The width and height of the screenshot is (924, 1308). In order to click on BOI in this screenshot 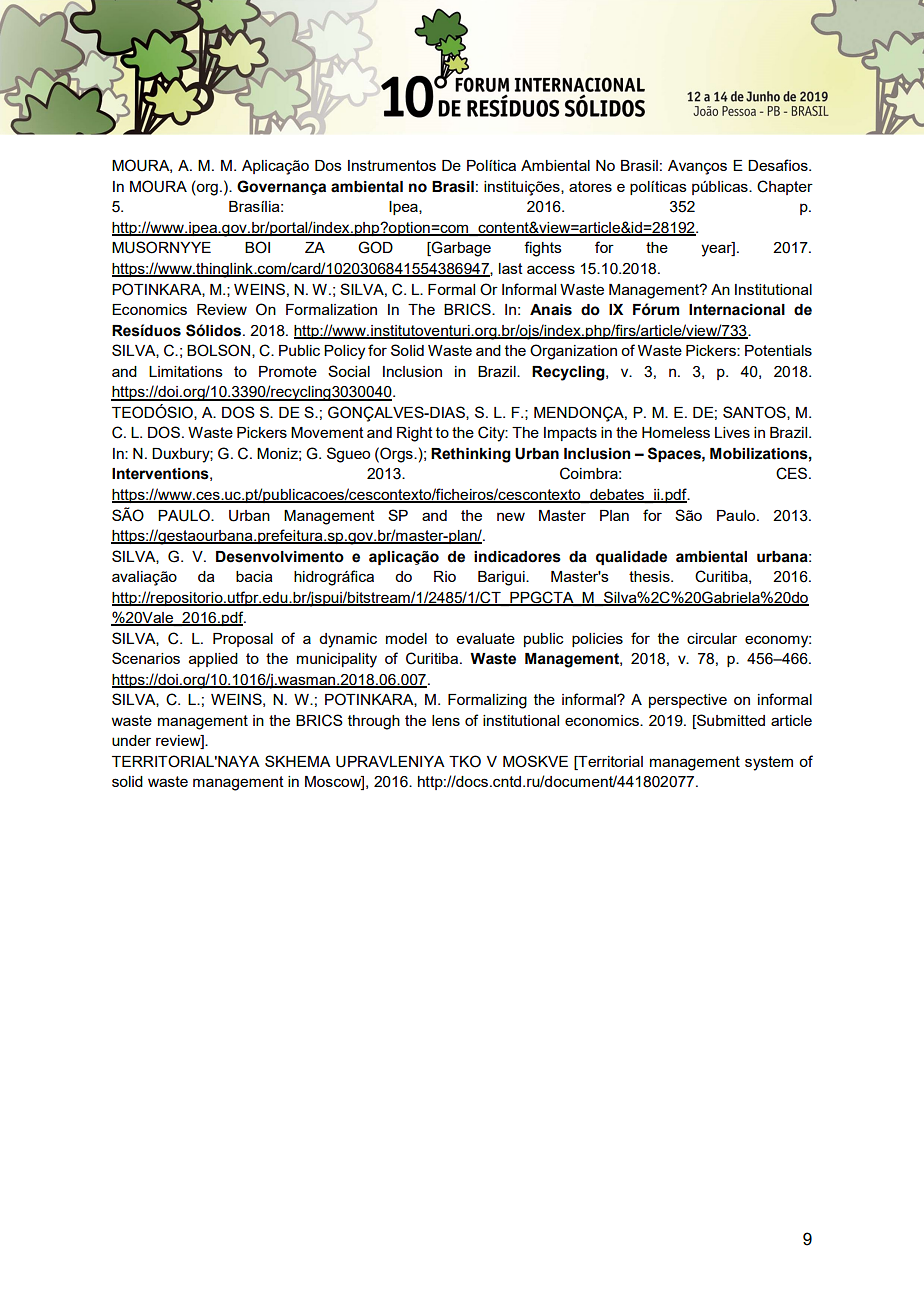, I will do `click(257, 247)`.
